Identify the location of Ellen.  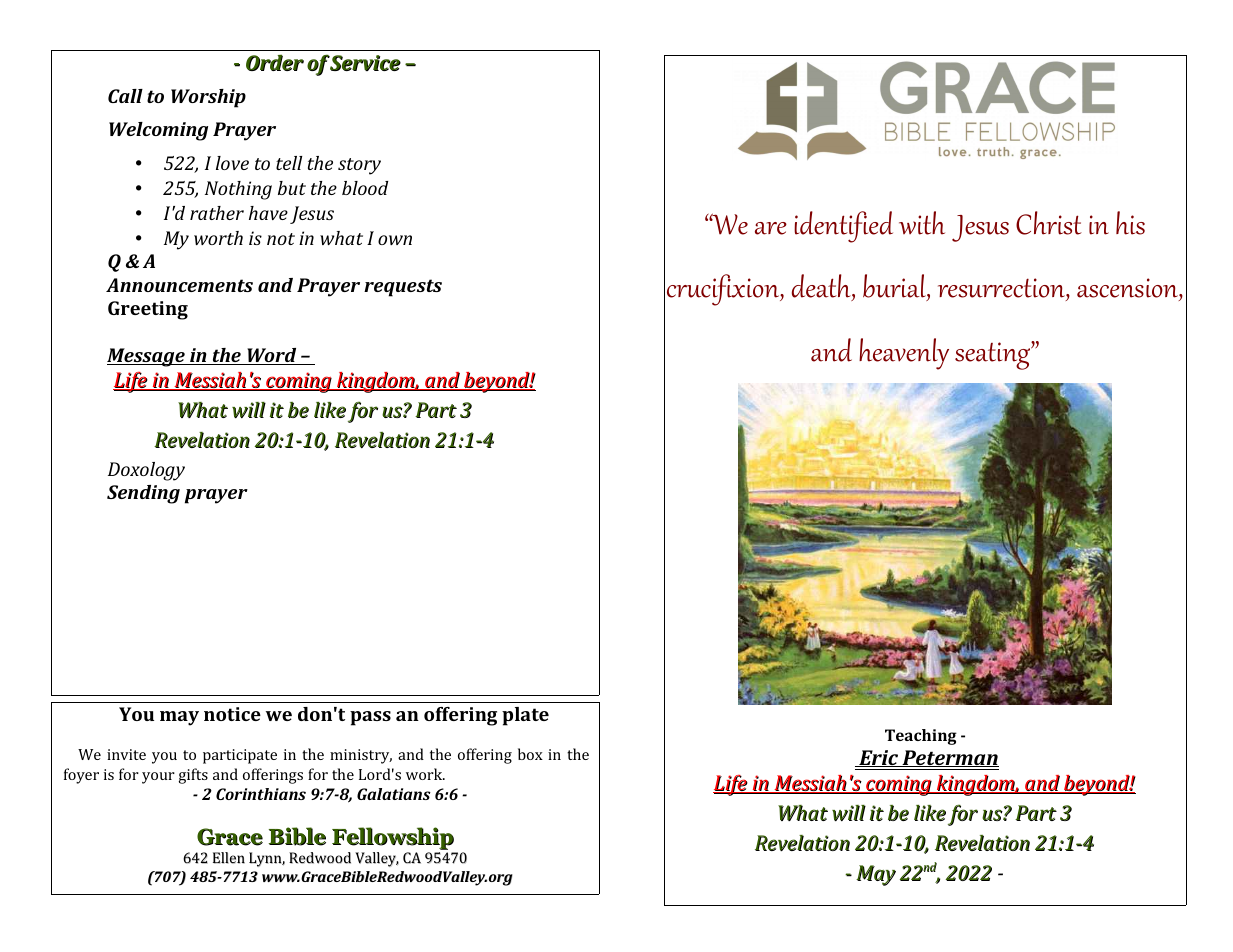
(229, 858).
